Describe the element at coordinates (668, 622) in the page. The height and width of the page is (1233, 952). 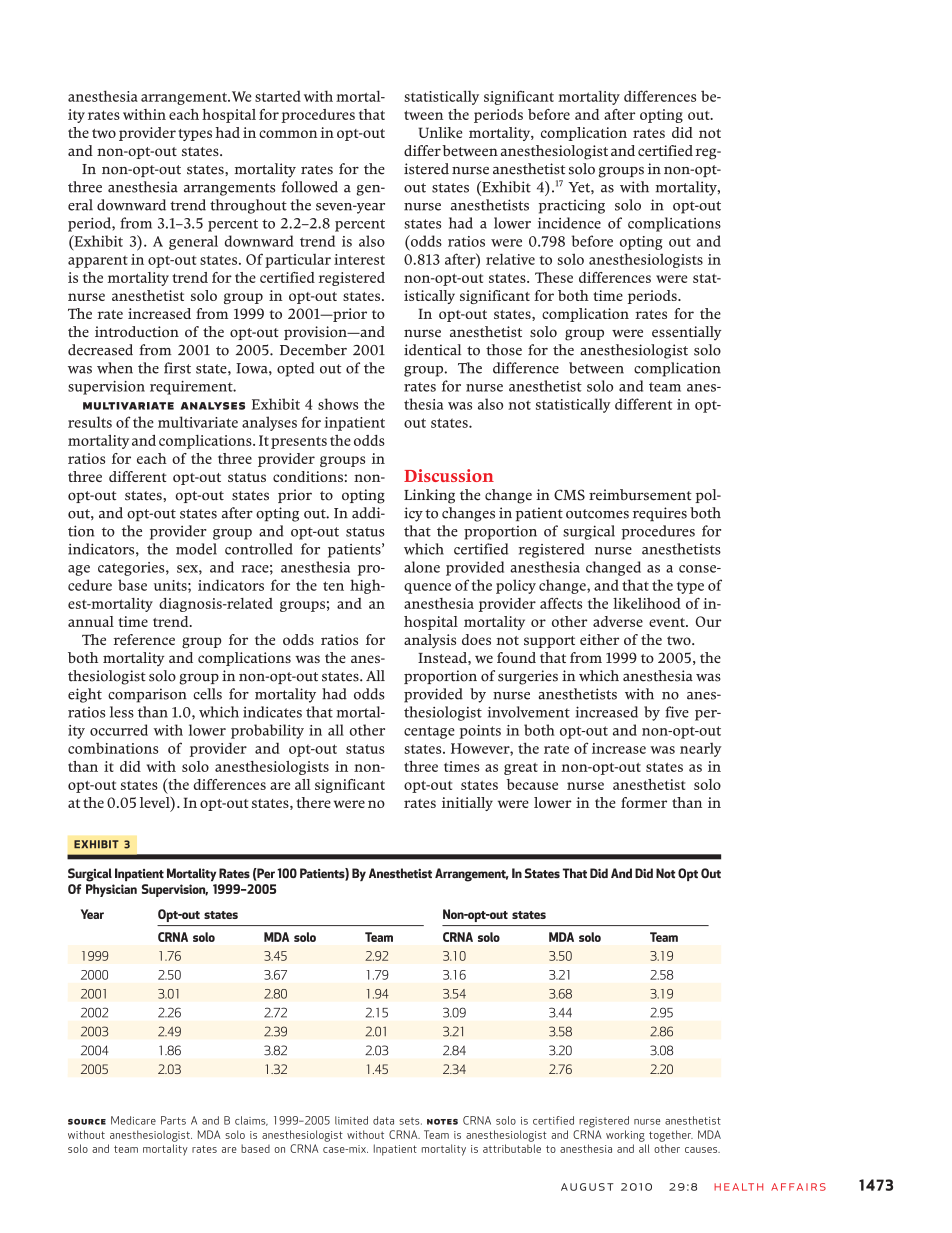
I see `event` at that location.
